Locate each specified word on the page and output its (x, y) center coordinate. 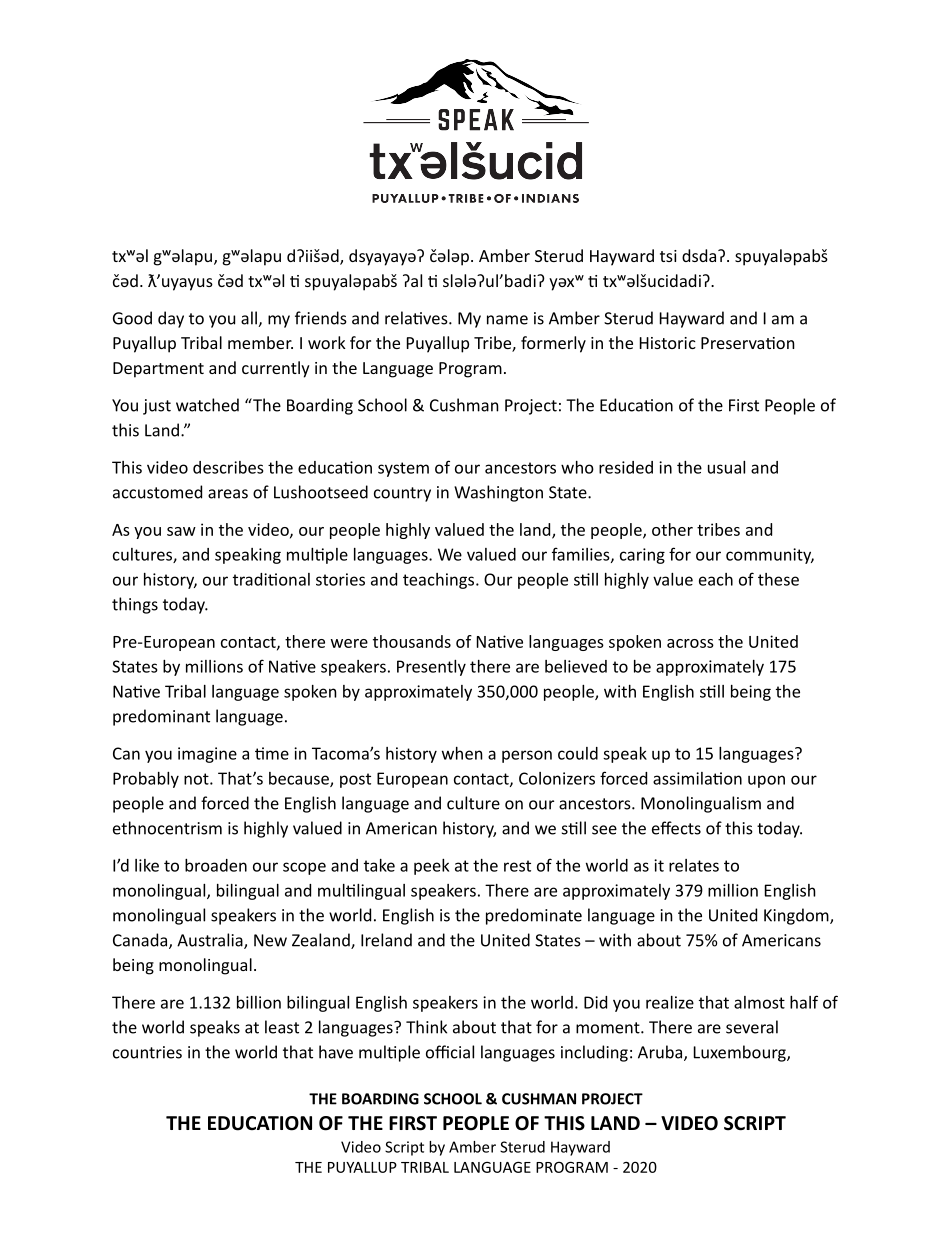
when (462, 753)
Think (426, 1027)
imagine (207, 755)
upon (766, 781)
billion (259, 1002)
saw (181, 531)
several (752, 1027)
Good (132, 318)
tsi (668, 256)
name (507, 320)
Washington (498, 493)
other (672, 529)
